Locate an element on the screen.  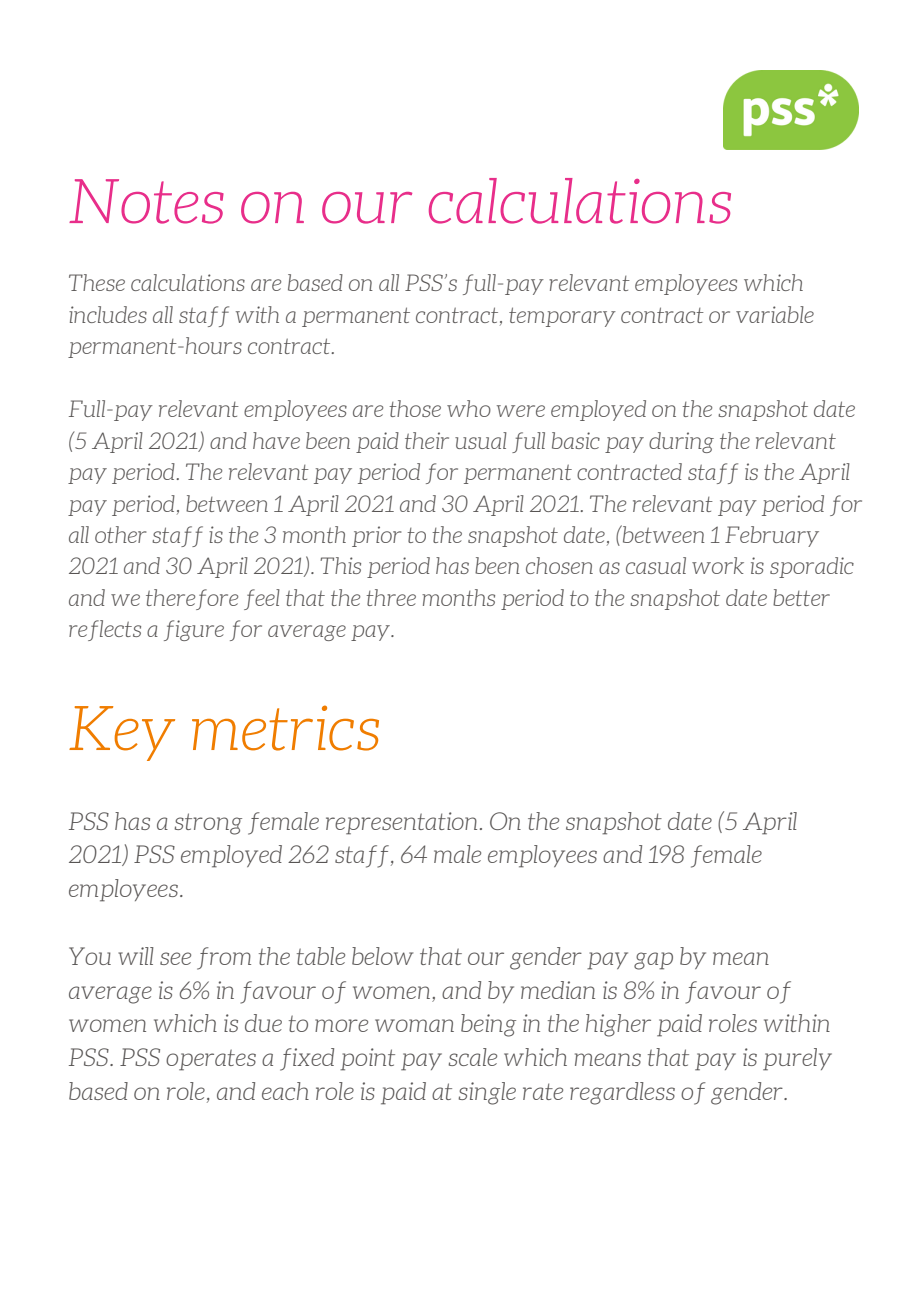
three is located at coordinates (391, 597).
